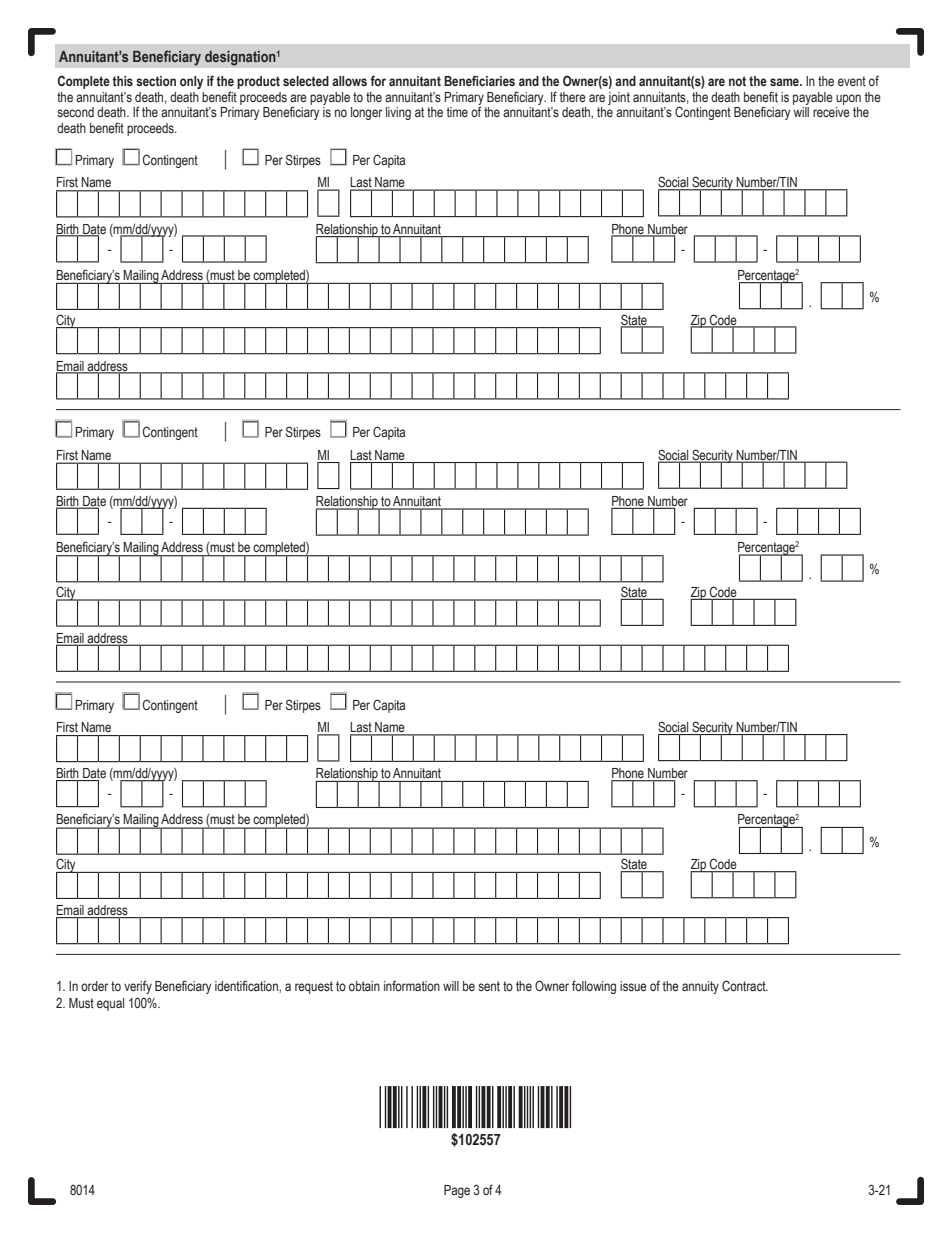 This document has height=1233, width=952. What do you see at coordinates (75, 112) in the document?
I see `second` at bounding box center [75, 112].
